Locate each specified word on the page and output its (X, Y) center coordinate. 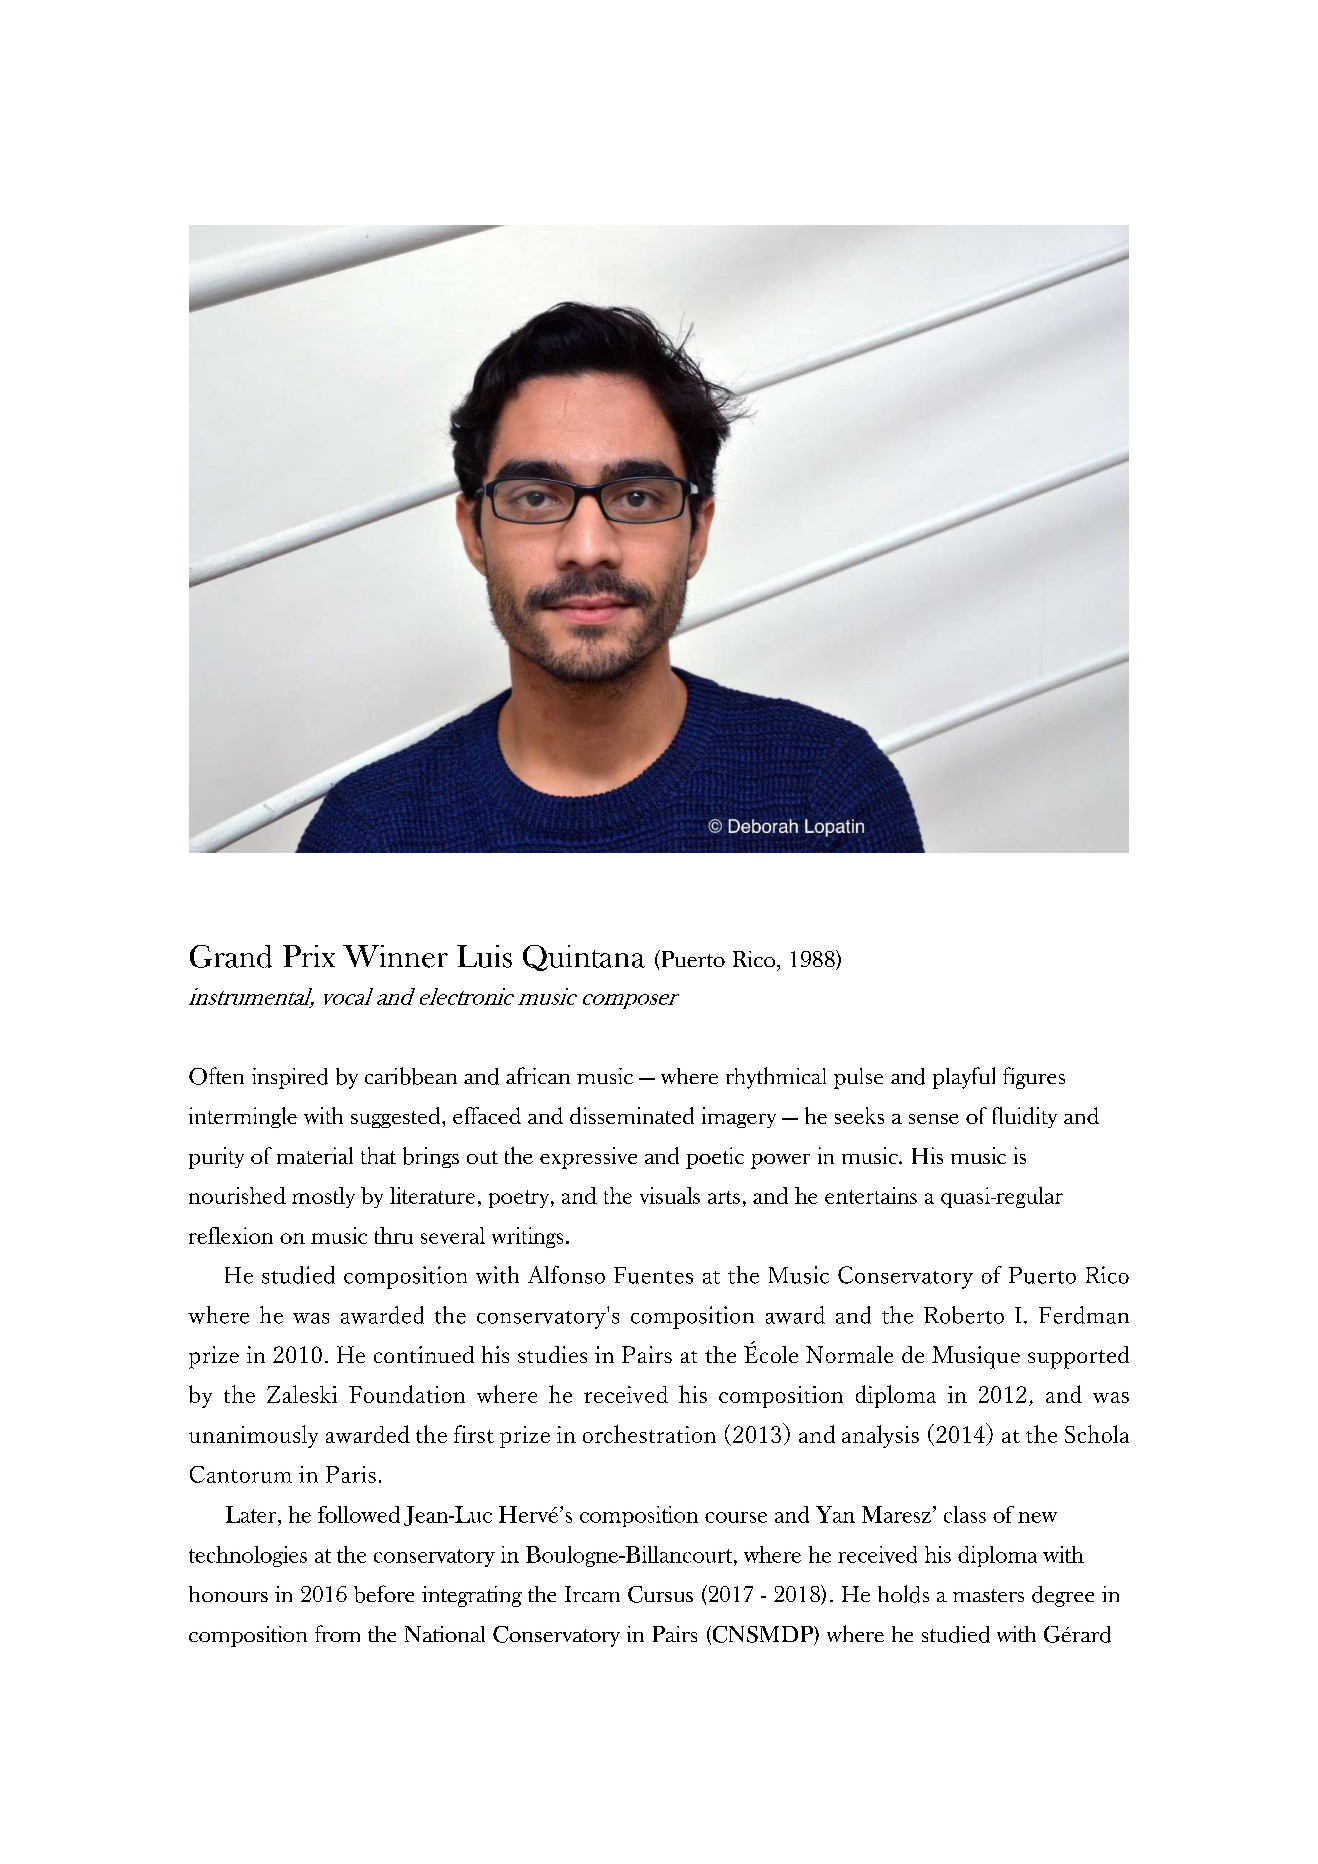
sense (934, 1119)
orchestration (649, 1434)
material (315, 1155)
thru (394, 1235)
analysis (880, 1436)
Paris (351, 1474)
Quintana (584, 958)
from (337, 1633)
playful (964, 1078)
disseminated (632, 1115)
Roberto (964, 1315)
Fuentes (653, 1275)
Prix (309, 956)
